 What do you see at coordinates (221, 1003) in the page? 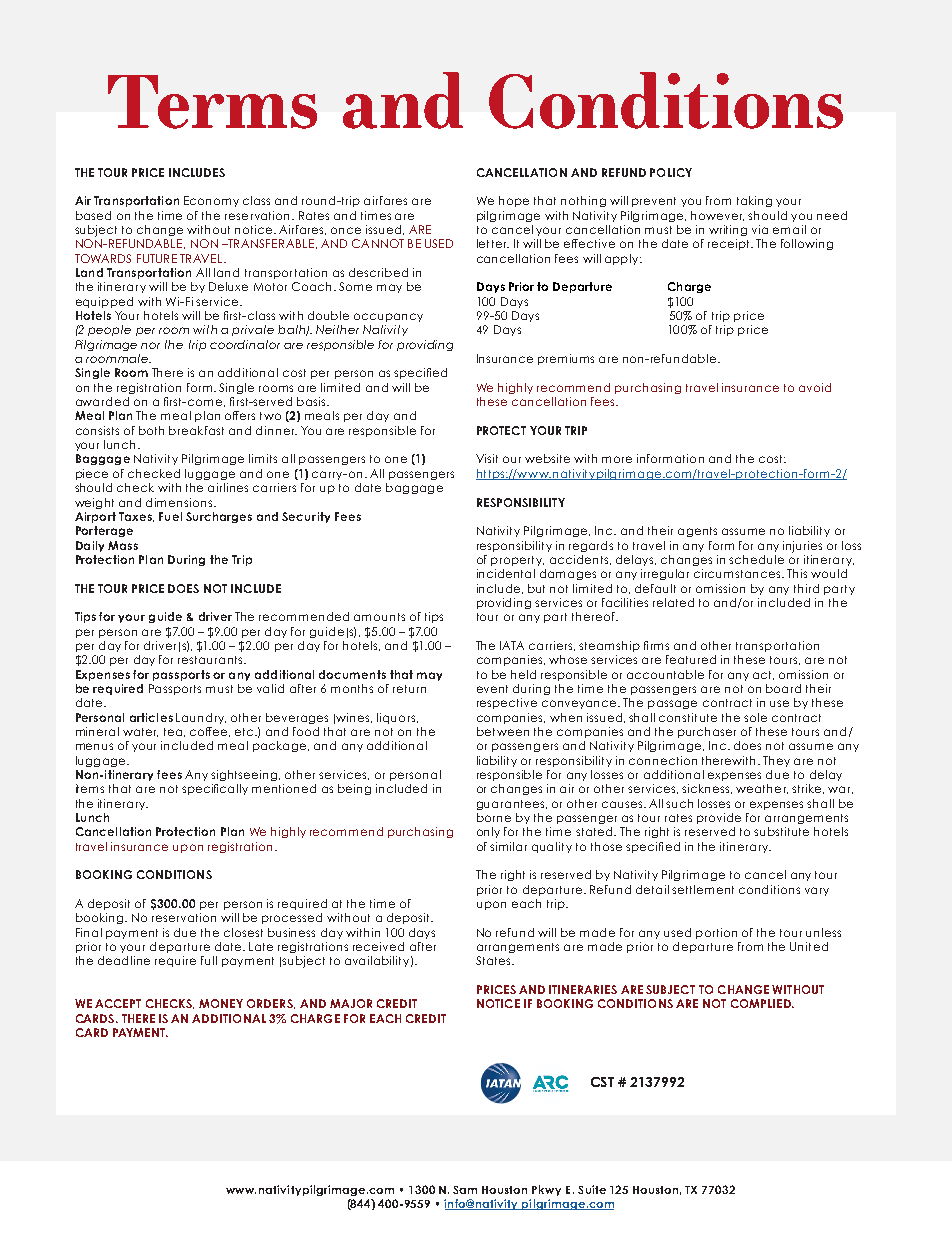
I see `MONEY` at bounding box center [221, 1003].
